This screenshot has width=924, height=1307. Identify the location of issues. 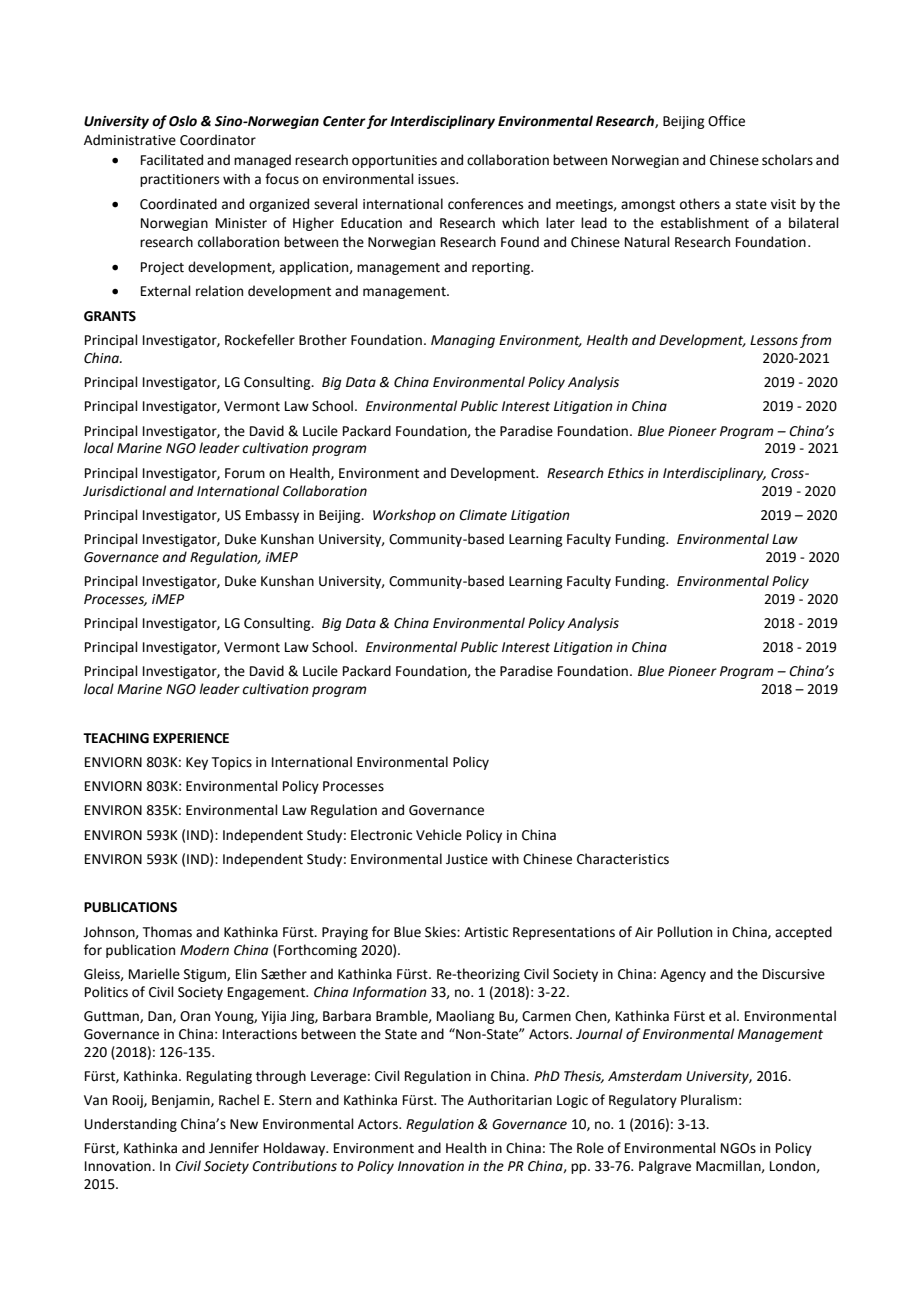
(437, 179).
